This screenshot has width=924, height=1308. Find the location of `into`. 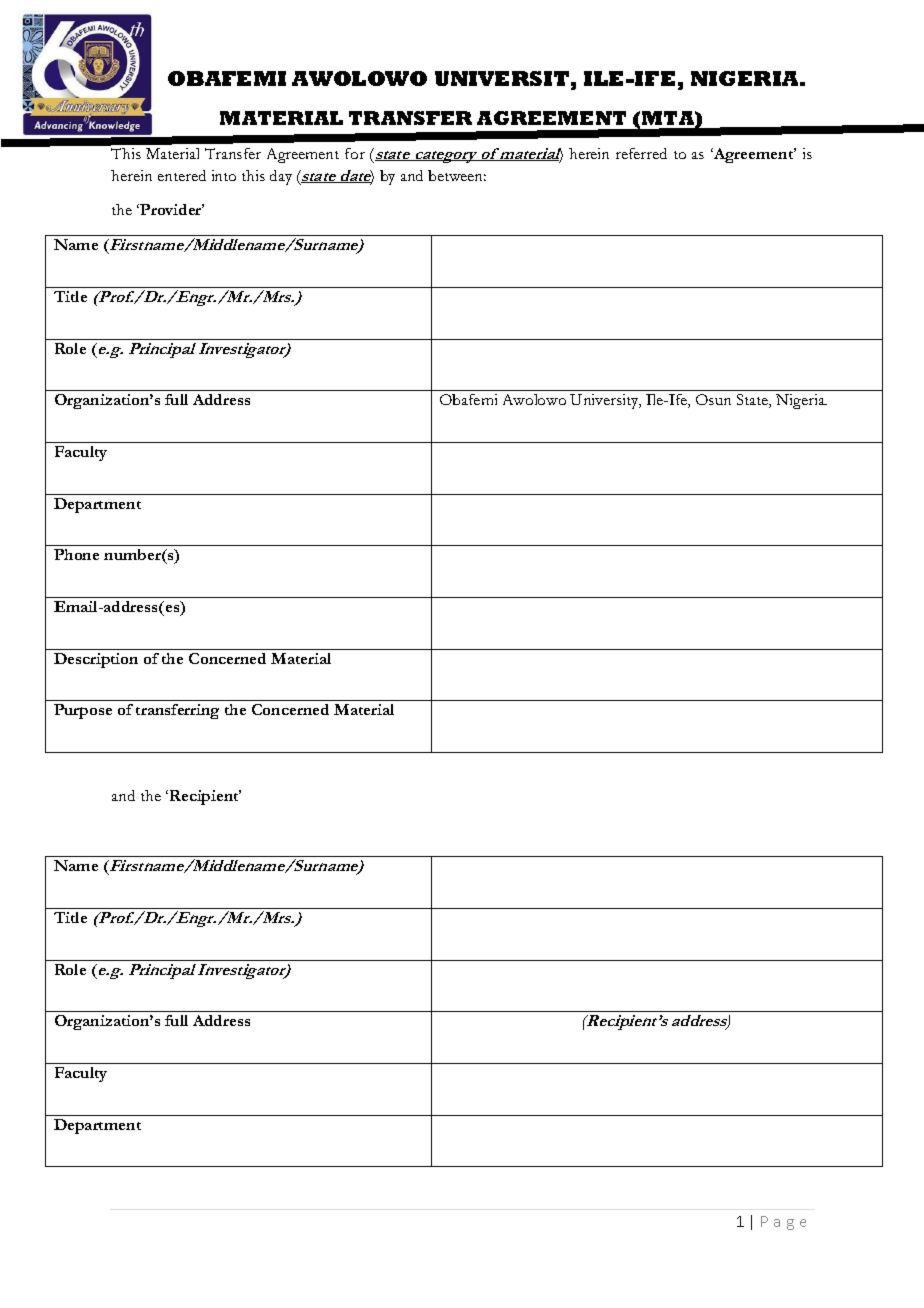

into is located at coordinates (224, 175).
